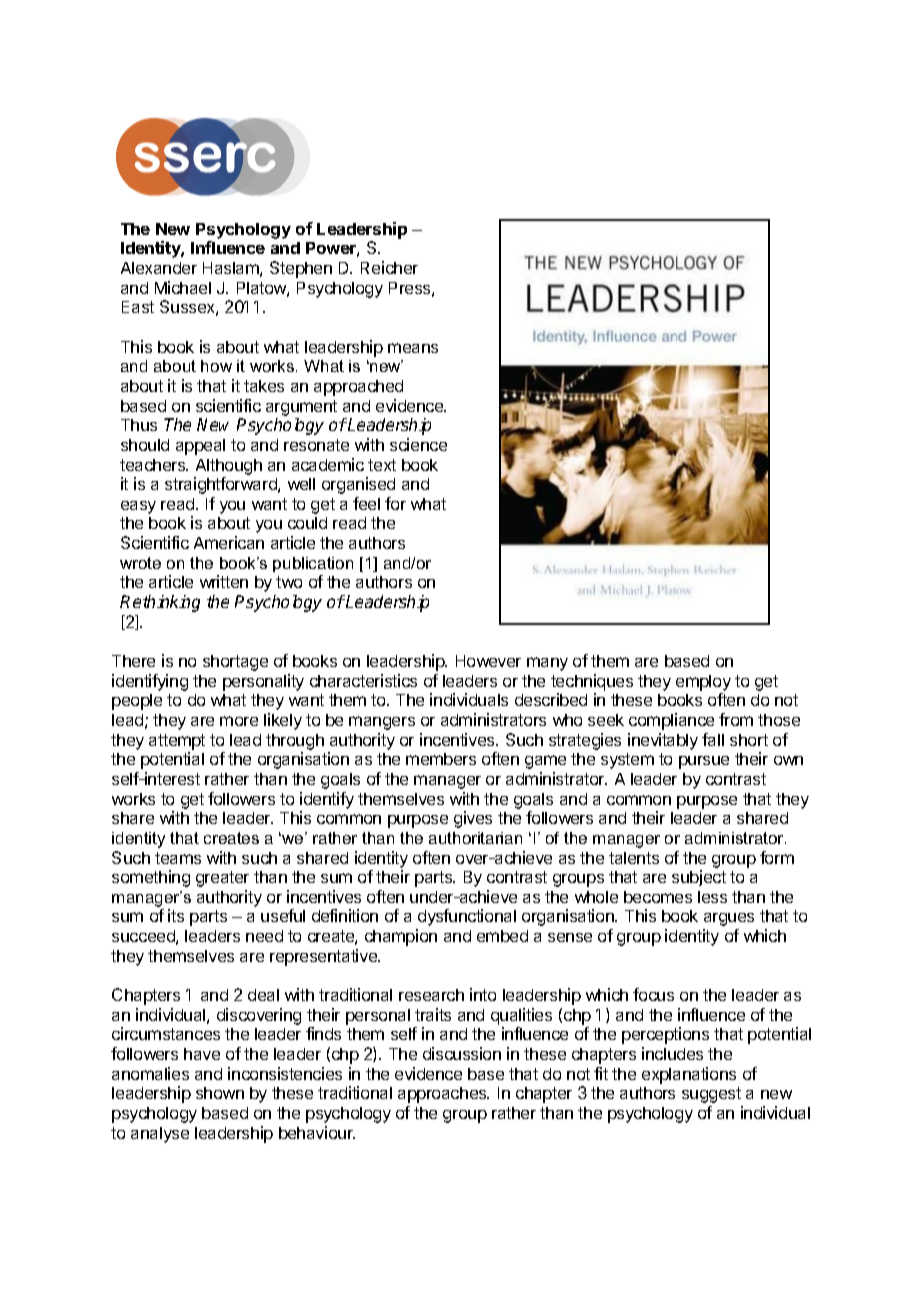 The image size is (924, 1308). I want to click on means, so click(413, 348).
